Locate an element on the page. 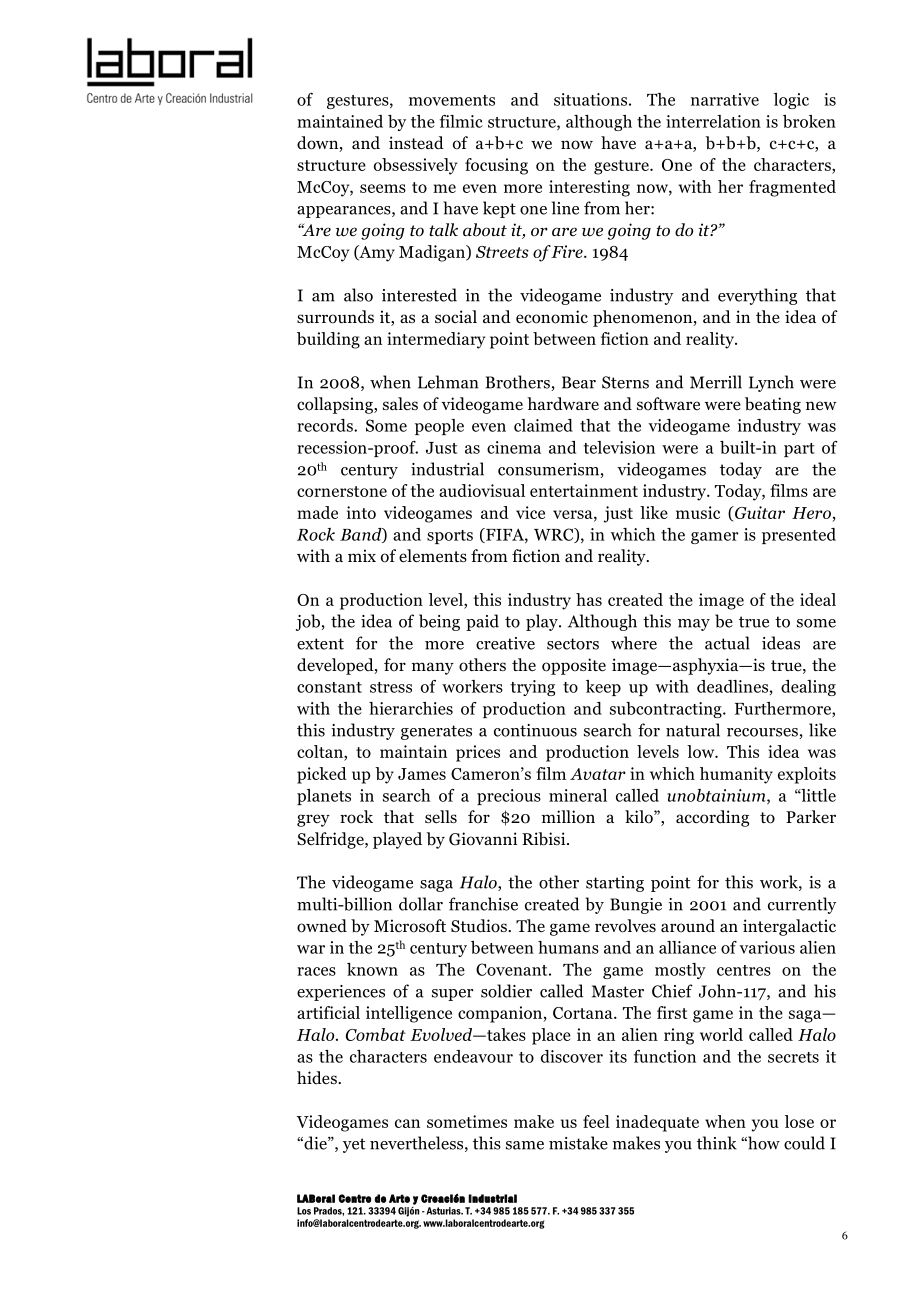  lose is located at coordinates (799, 1121).
